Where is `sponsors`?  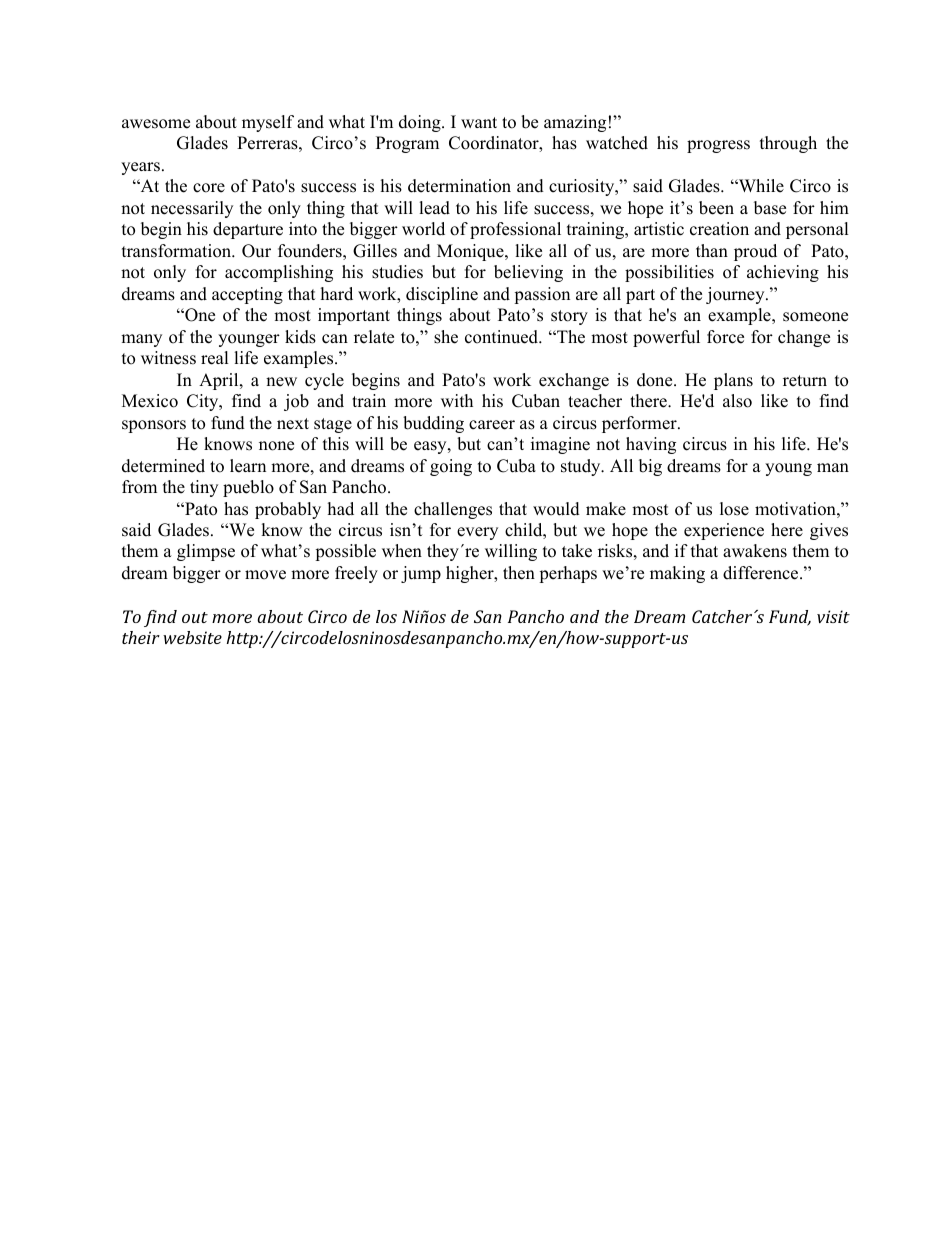 sponsors is located at coordinates (154, 426).
